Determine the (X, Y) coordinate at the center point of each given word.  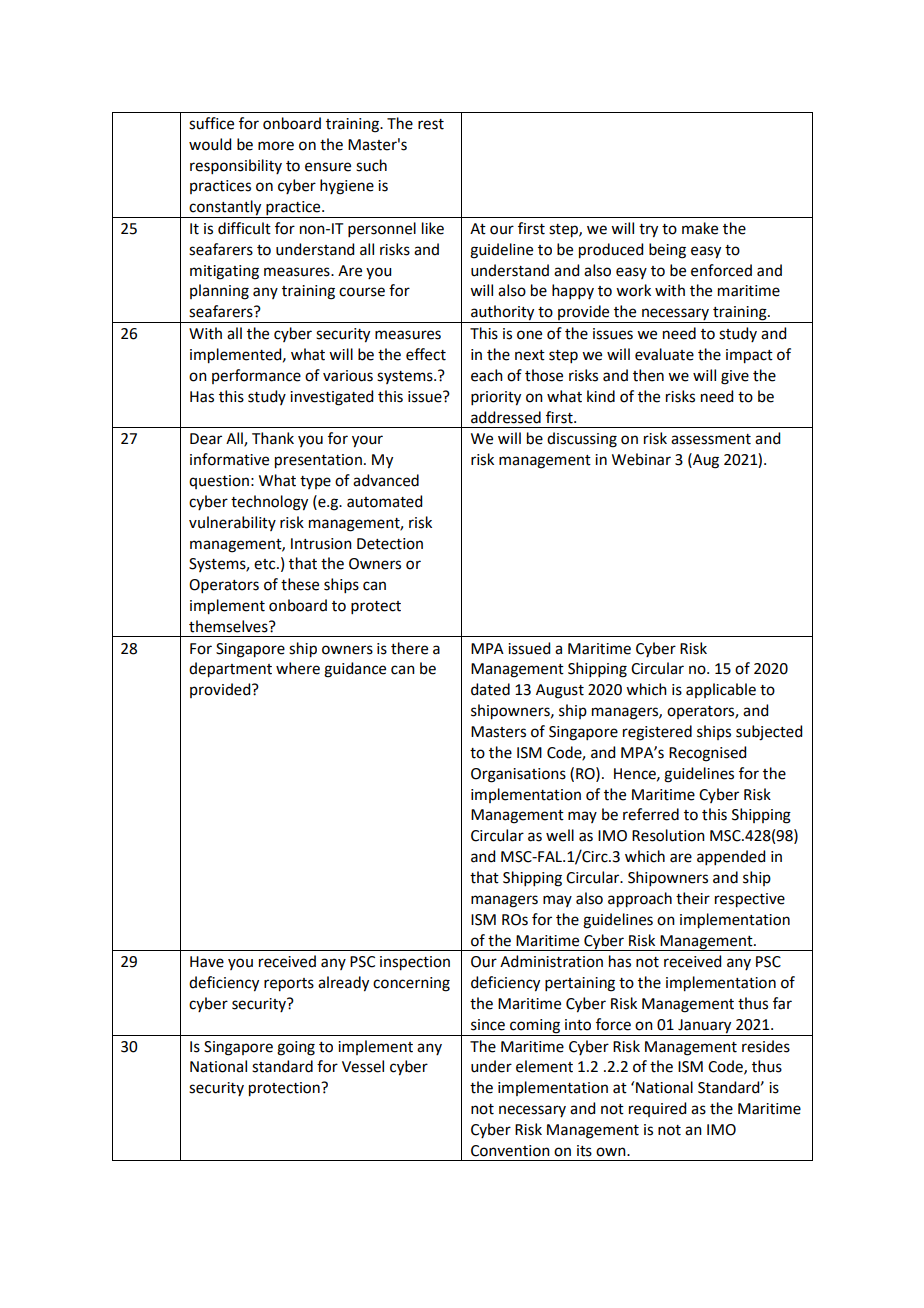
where (298, 668)
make (700, 228)
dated (490, 689)
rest (431, 124)
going (296, 1048)
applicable (721, 690)
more (276, 146)
